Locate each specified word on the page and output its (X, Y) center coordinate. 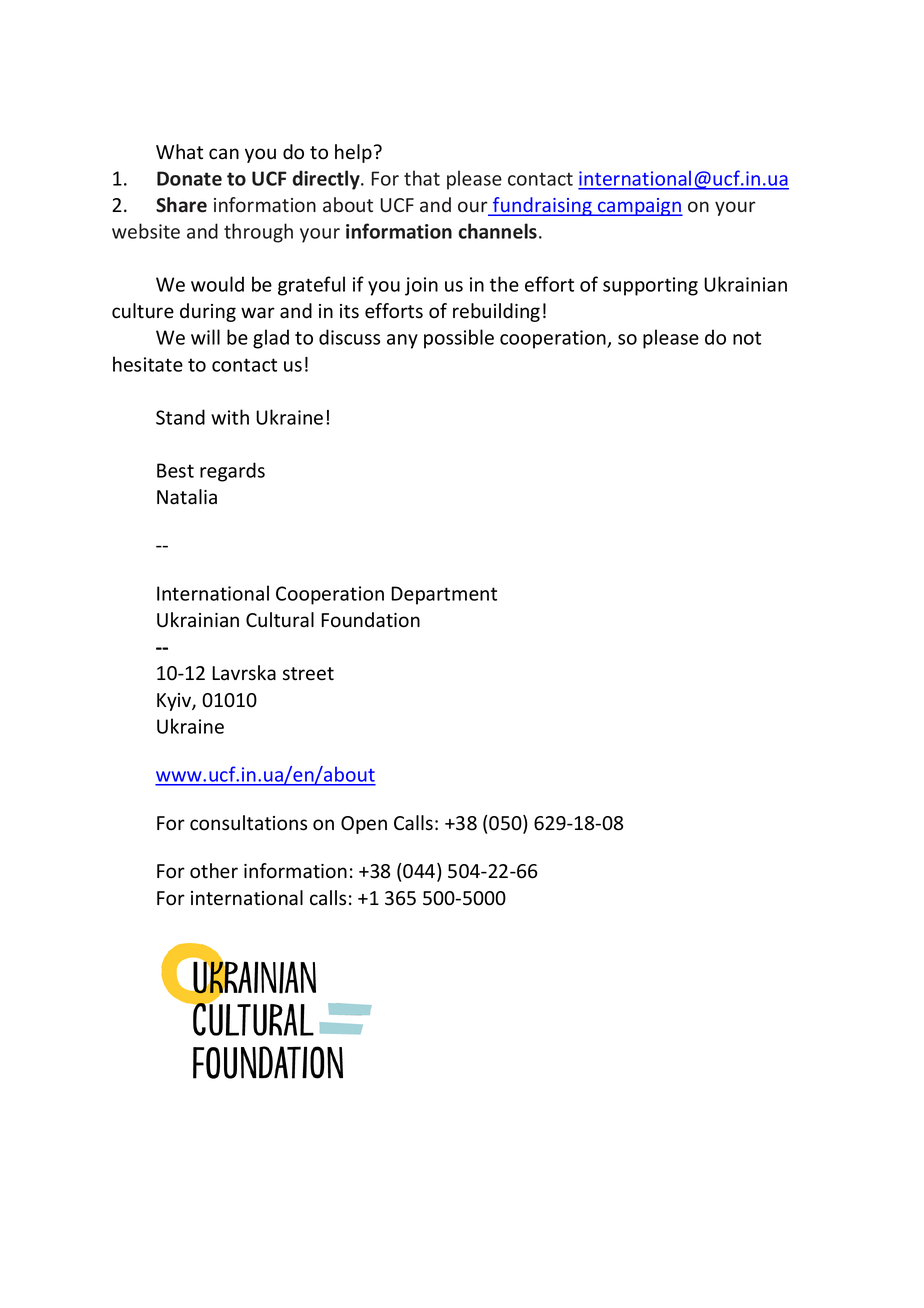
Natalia (187, 497)
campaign (639, 207)
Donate (189, 178)
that (422, 178)
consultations (248, 823)
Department (444, 595)
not (747, 338)
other (214, 871)
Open (364, 825)
